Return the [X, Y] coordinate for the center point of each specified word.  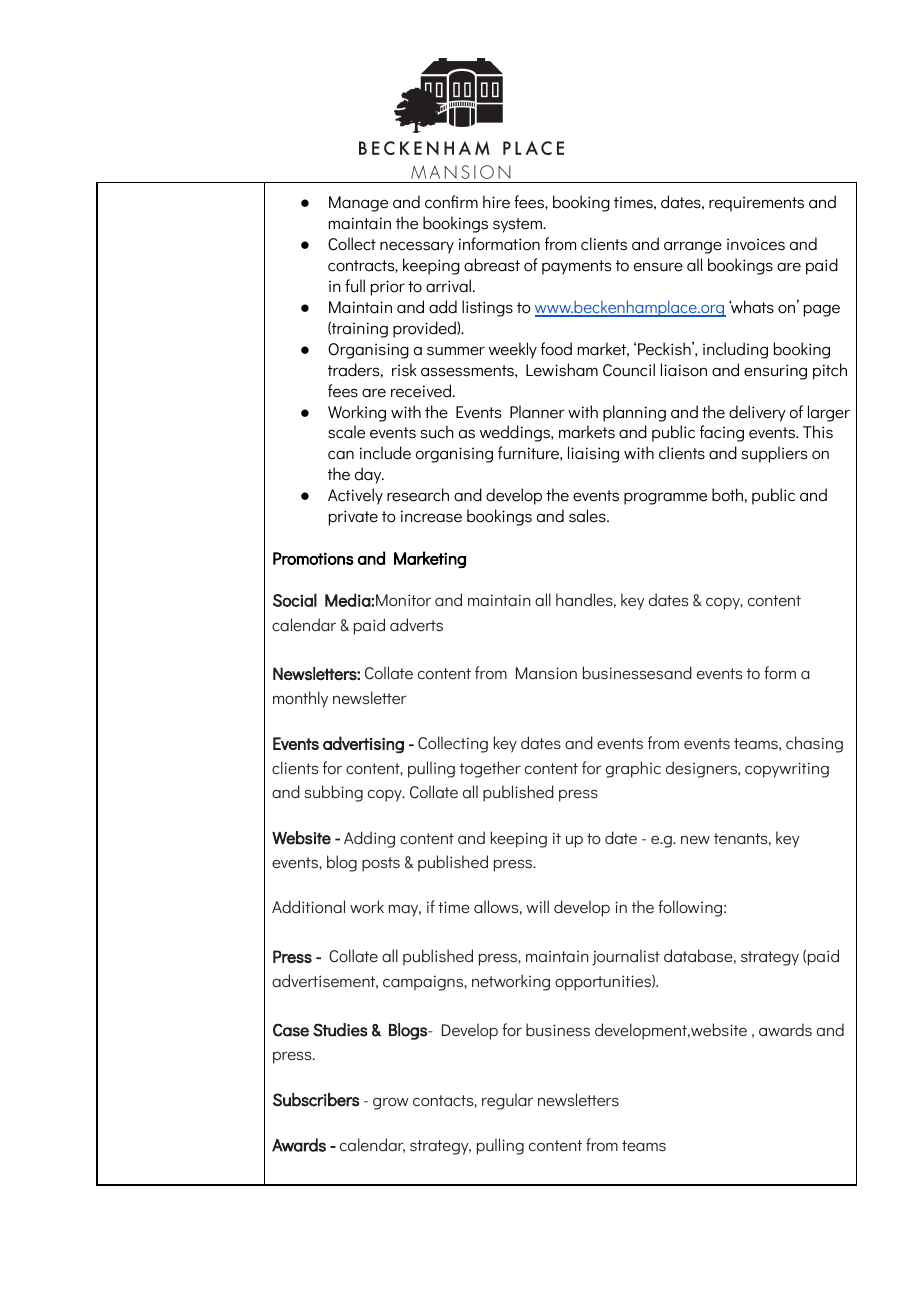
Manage [358, 204]
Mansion [546, 673]
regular [507, 1101]
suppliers [774, 454]
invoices [756, 244]
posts [381, 864]
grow [391, 1103]
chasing [814, 744]
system [518, 225]
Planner [537, 412]
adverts [416, 625]
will [537, 906]
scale [346, 432]
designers [702, 769]
